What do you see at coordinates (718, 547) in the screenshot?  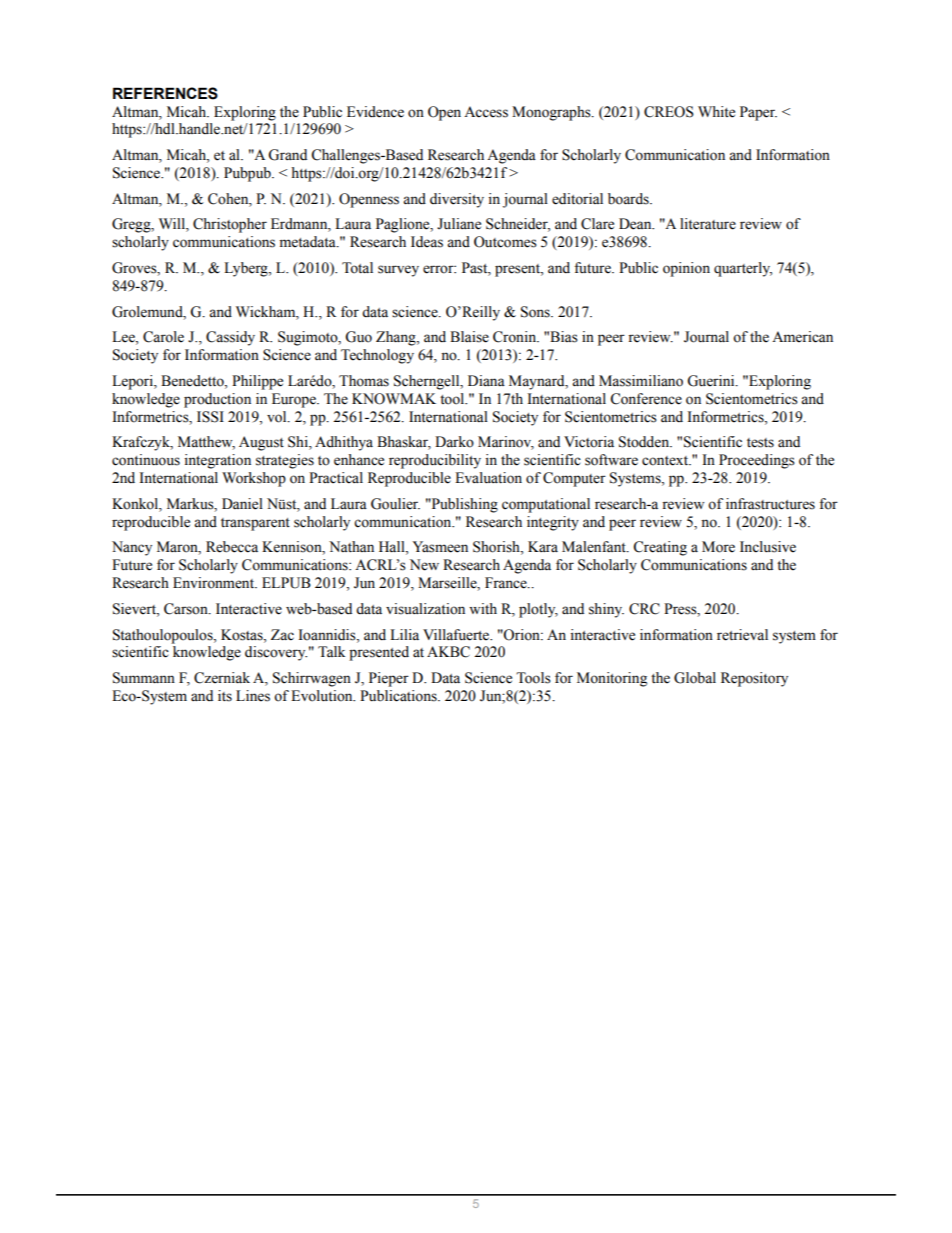 I see `More` at bounding box center [718, 547].
